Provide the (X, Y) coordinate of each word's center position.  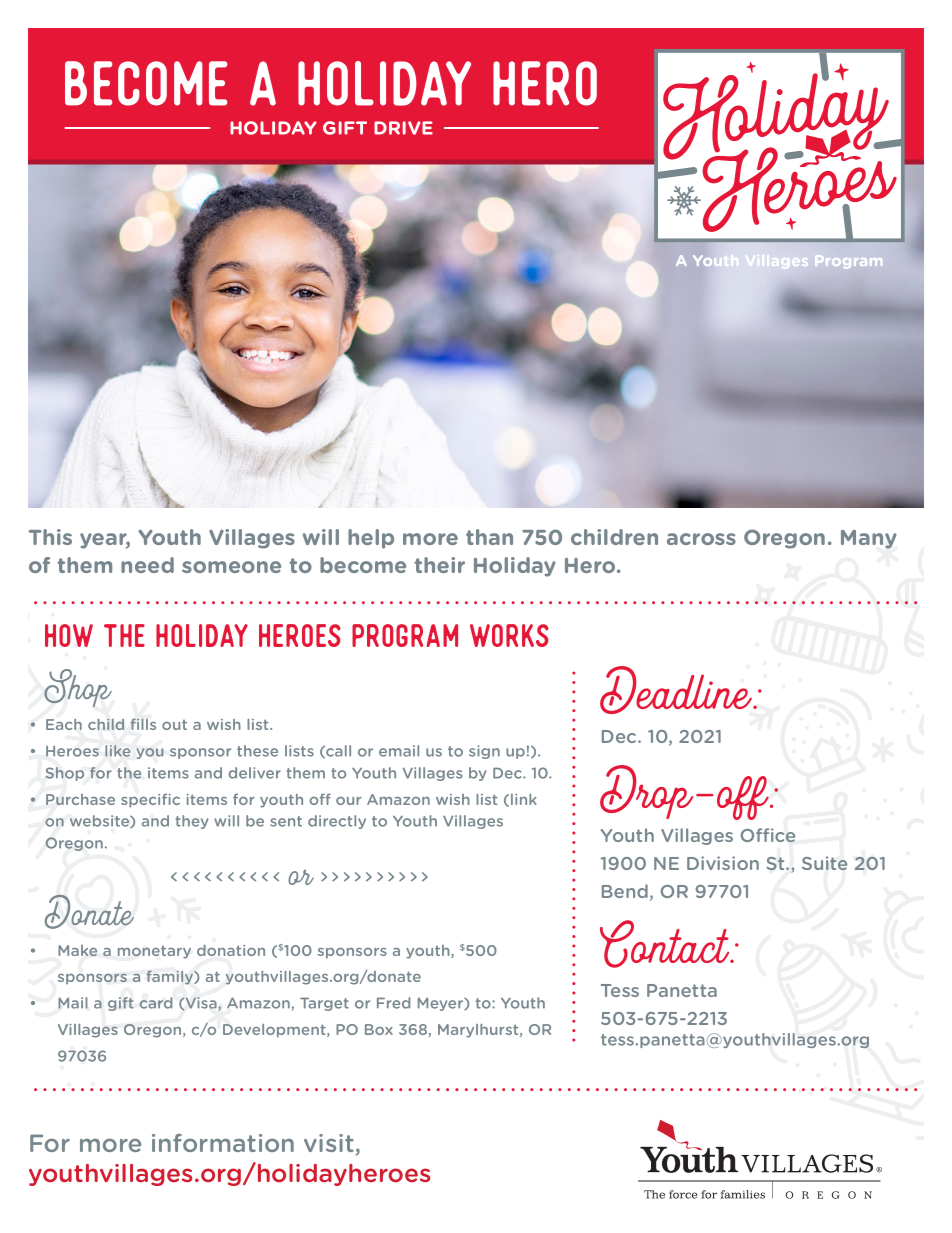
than (489, 537)
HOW (69, 635)
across (701, 539)
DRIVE (403, 128)
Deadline (677, 690)
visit (330, 1144)
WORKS (509, 635)
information (223, 1143)
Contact (666, 944)
